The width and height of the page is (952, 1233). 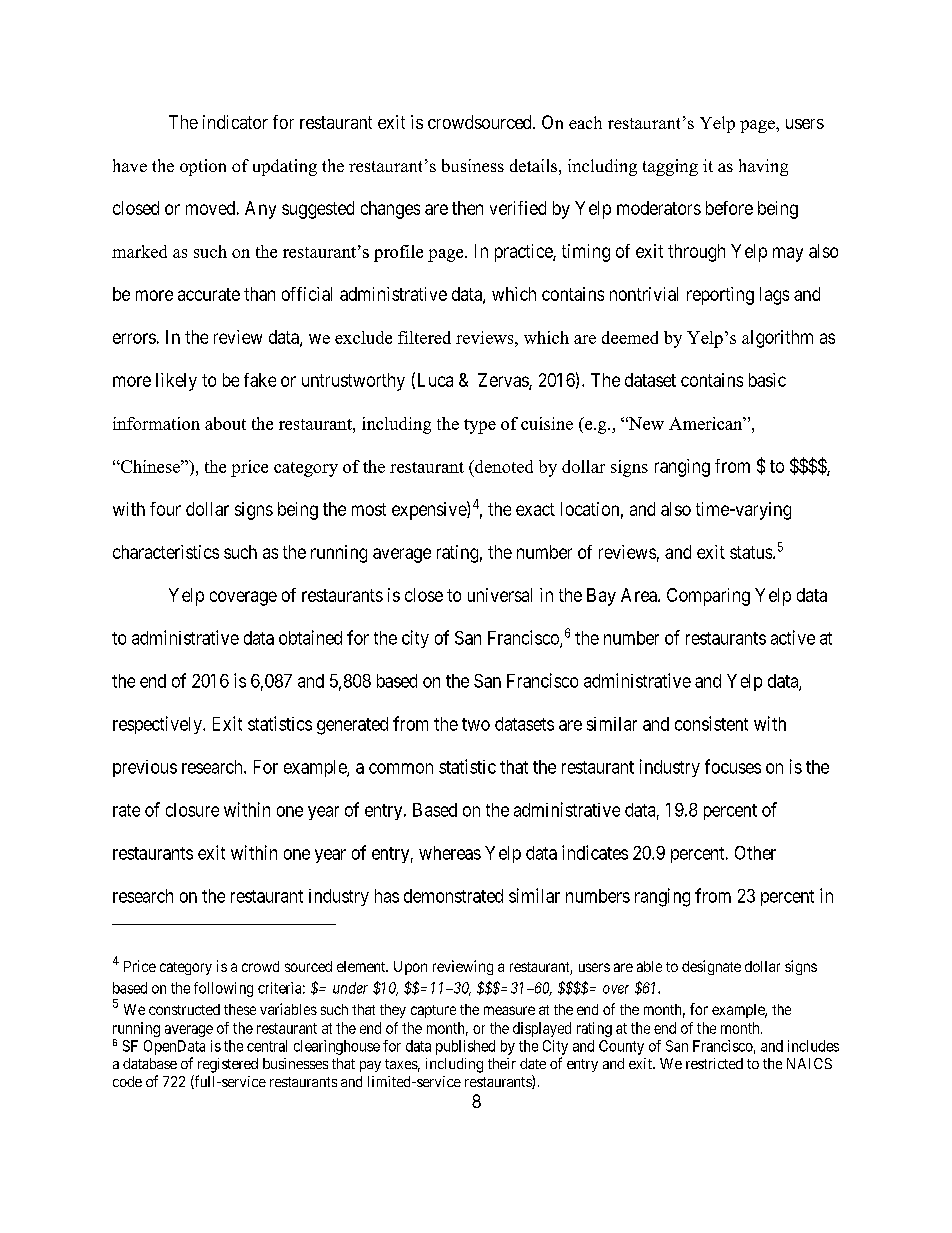 What do you see at coordinates (467, 208) in the page?
I see `then` at bounding box center [467, 208].
